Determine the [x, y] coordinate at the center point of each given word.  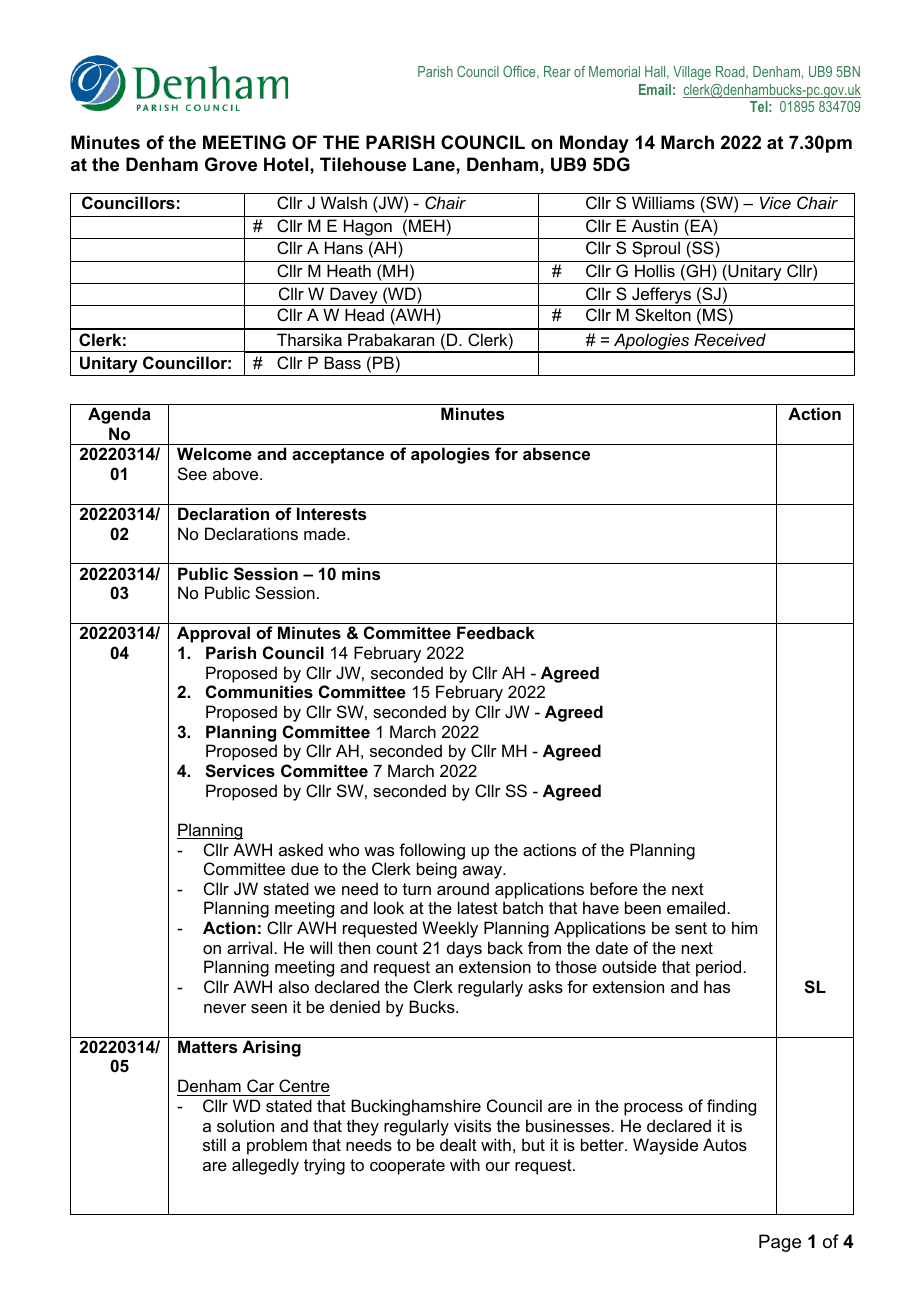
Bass [342, 362]
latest [478, 907]
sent [691, 928]
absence [556, 453]
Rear [557, 71]
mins [361, 573]
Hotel [287, 164]
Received [730, 339]
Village [692, 73]
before [614, 888]
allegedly [265, 1166]
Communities [259, 691]
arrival [249, 947]
